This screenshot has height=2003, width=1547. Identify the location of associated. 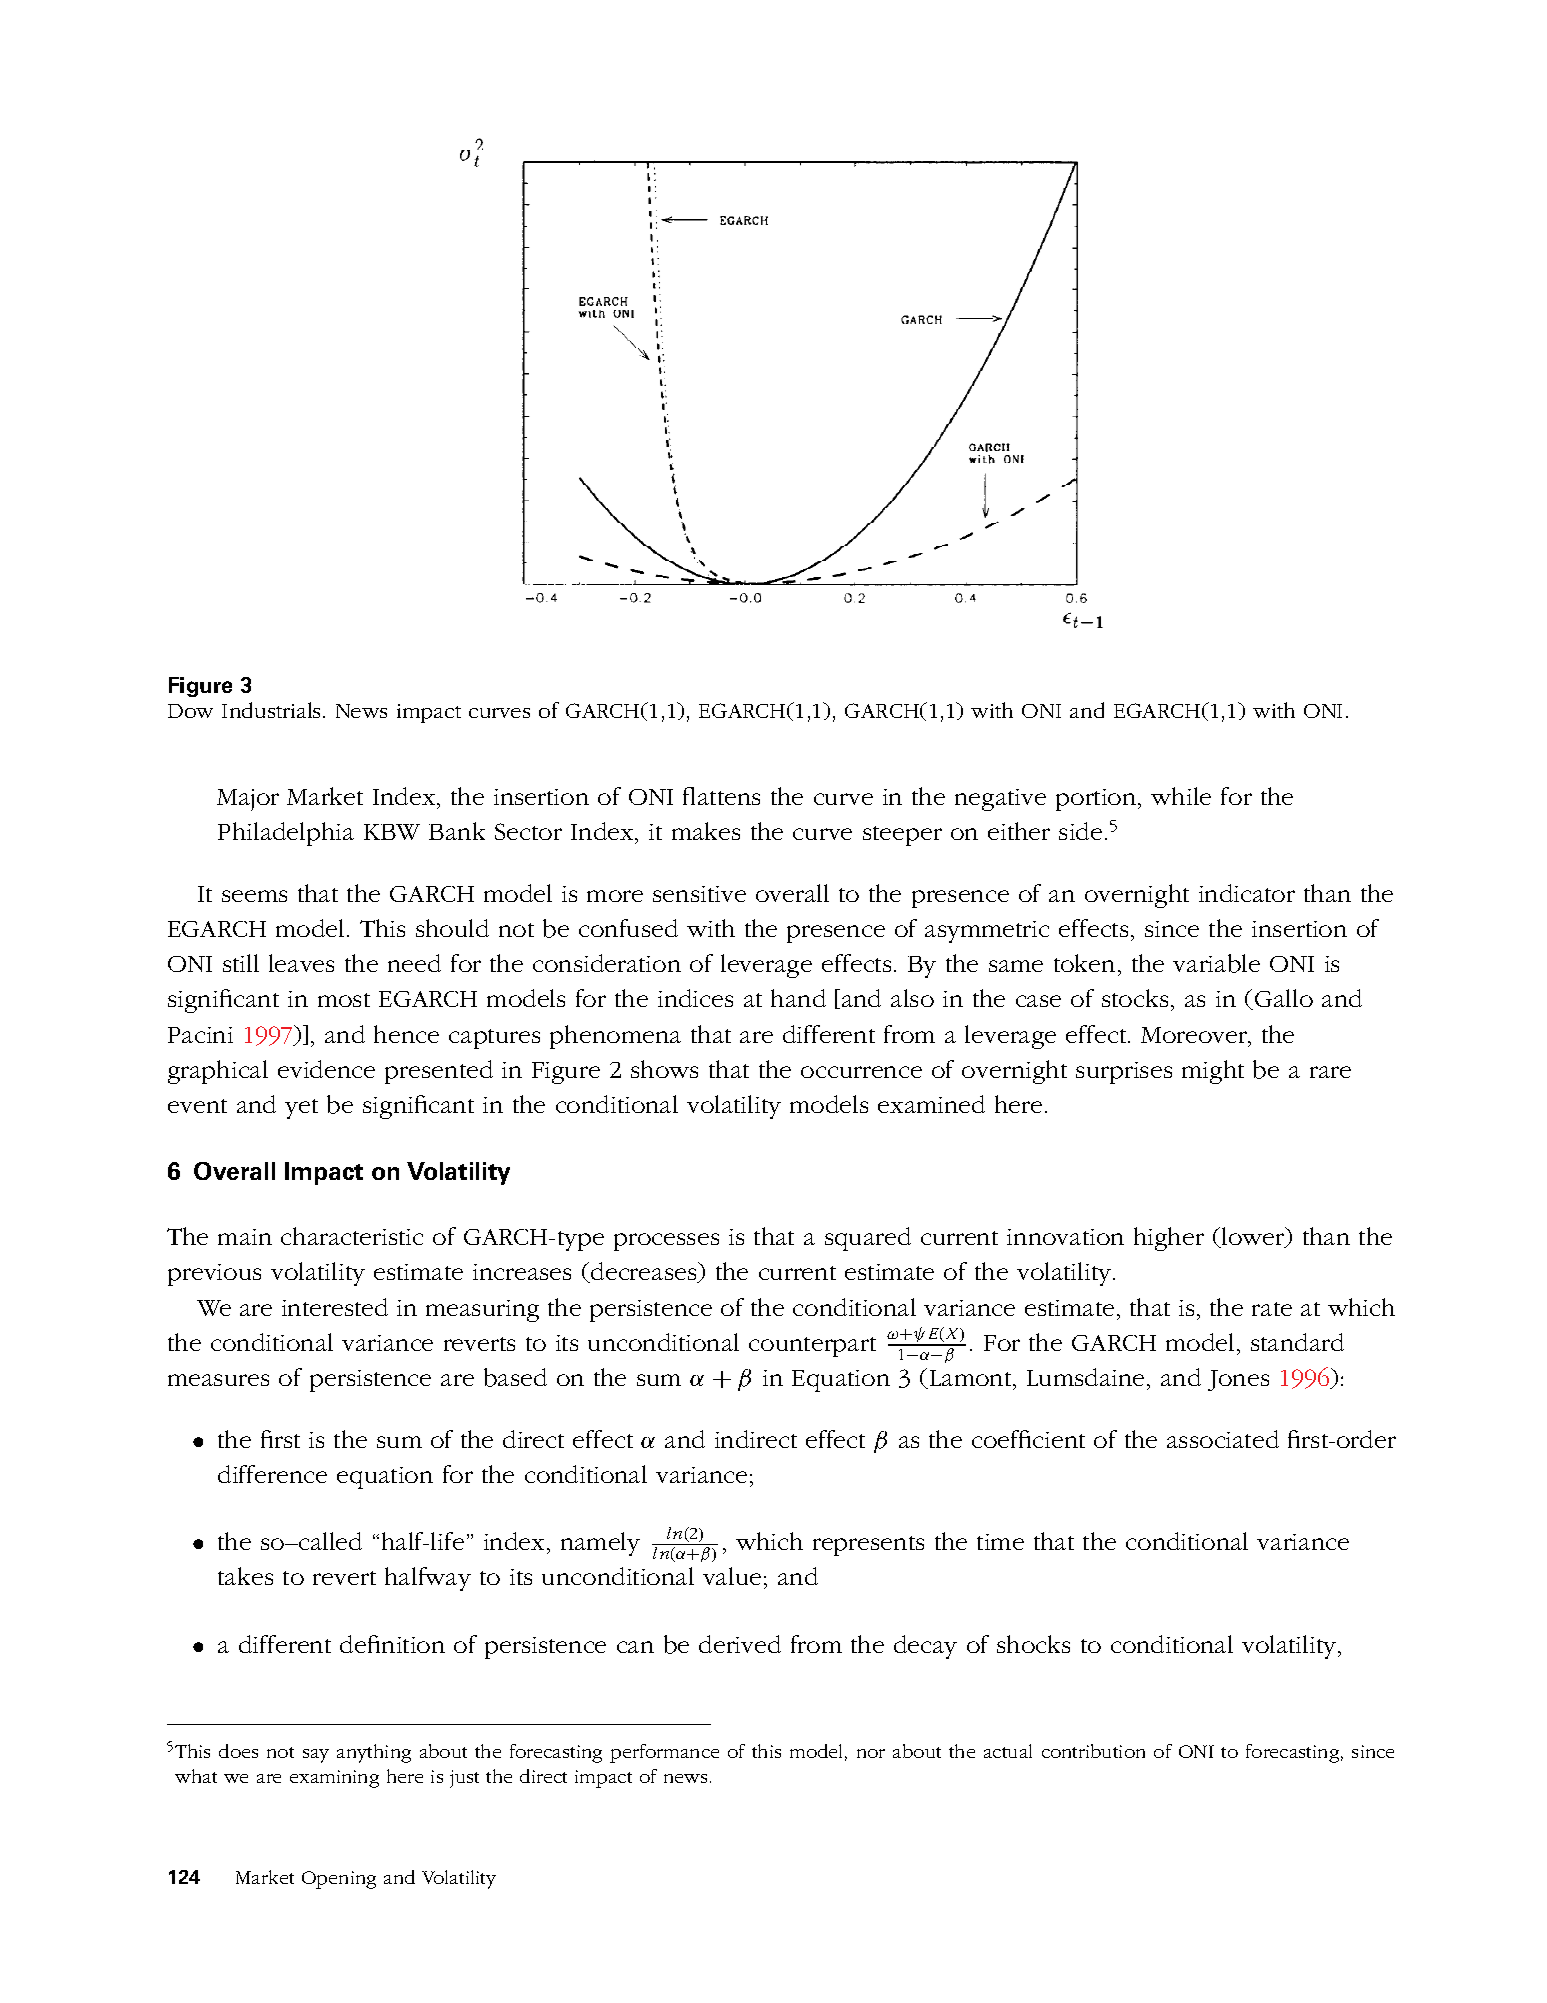
(1223, 1439).
